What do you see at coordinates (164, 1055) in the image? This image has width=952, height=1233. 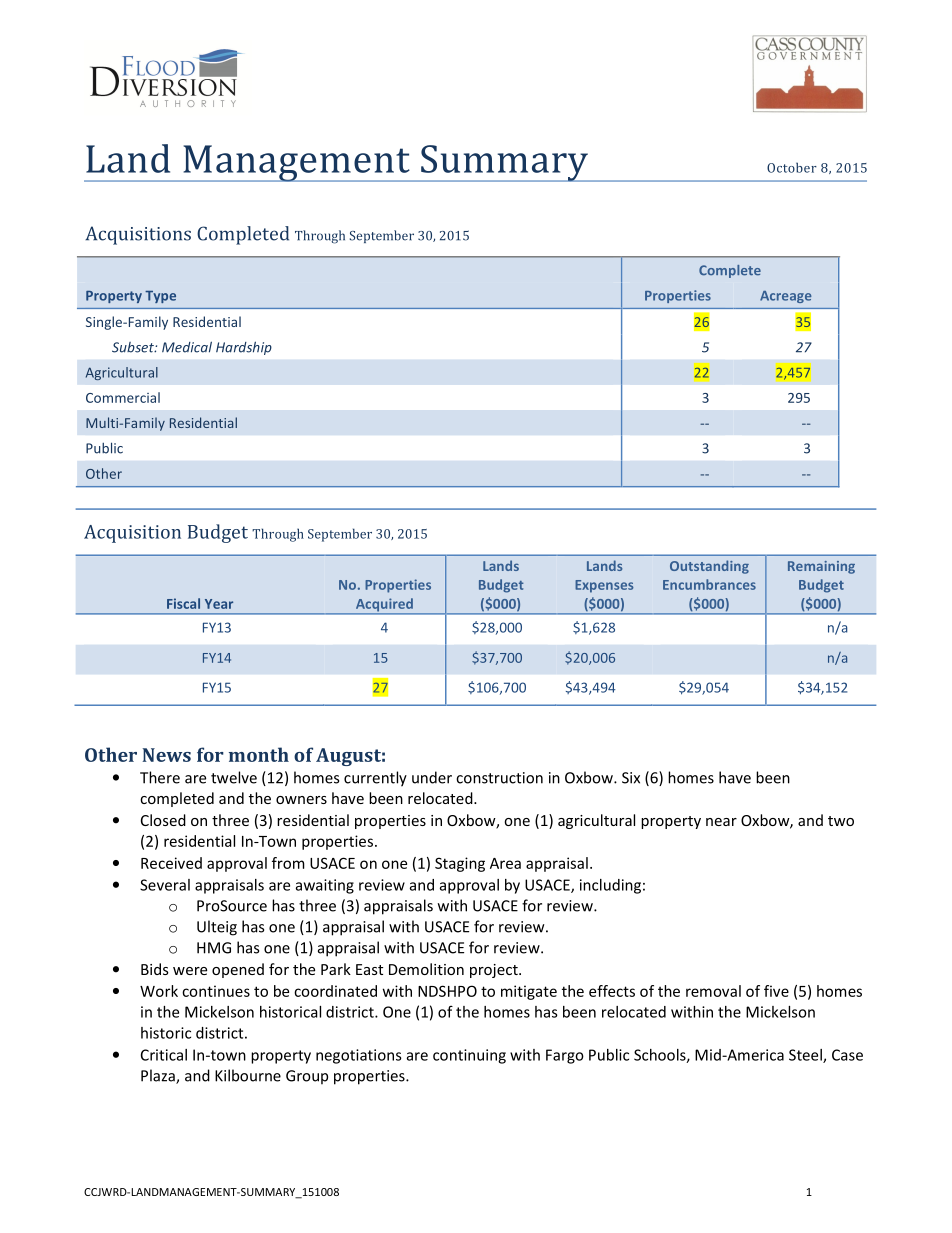 I see `Critical` at bounding box center [164, 1055].
